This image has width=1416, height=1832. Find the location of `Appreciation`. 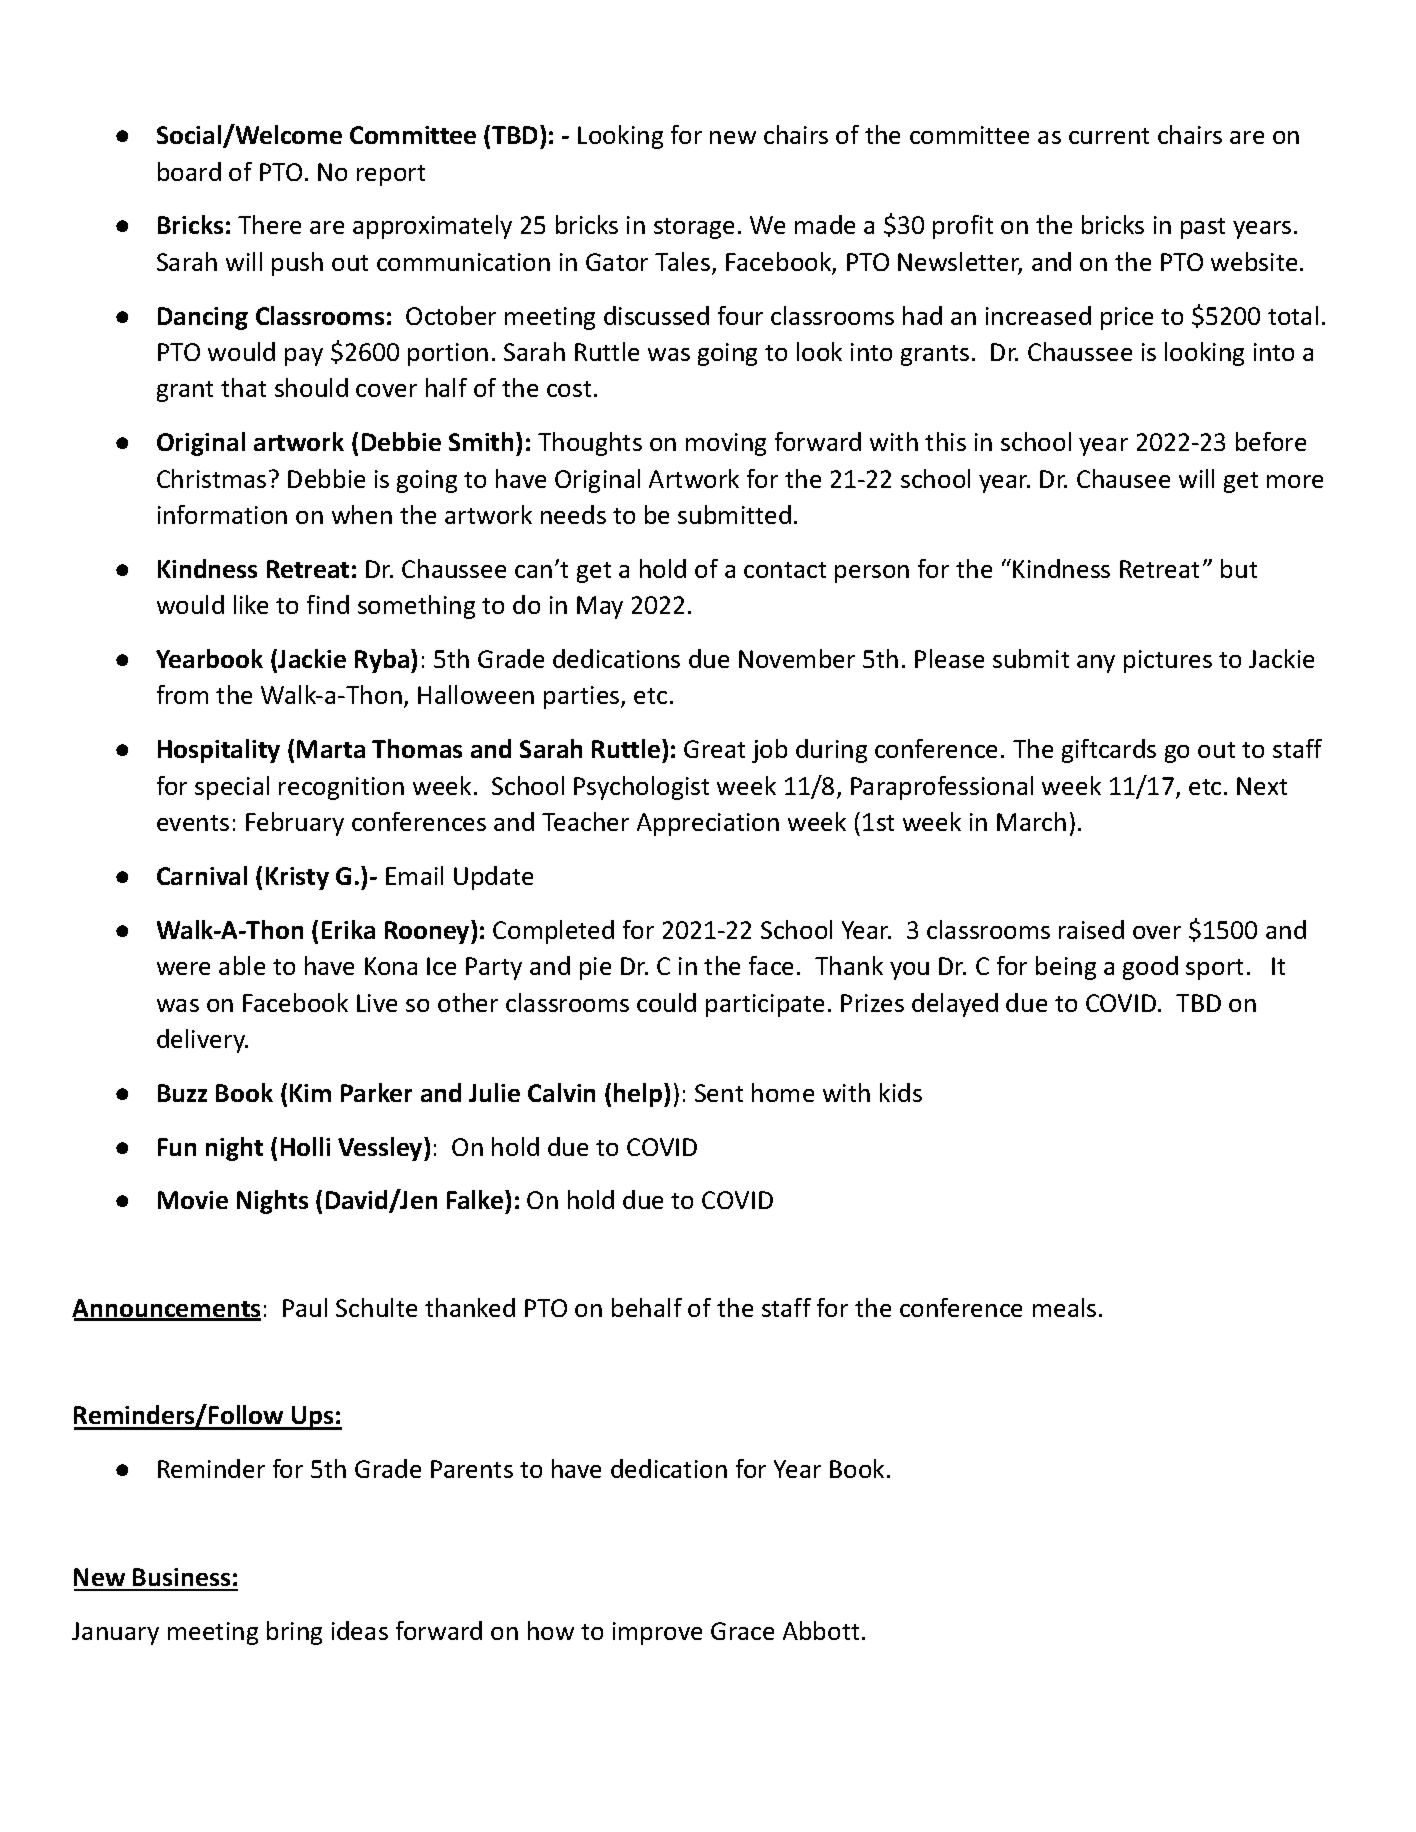

Appreciation is located at coordinates (708, 824).
